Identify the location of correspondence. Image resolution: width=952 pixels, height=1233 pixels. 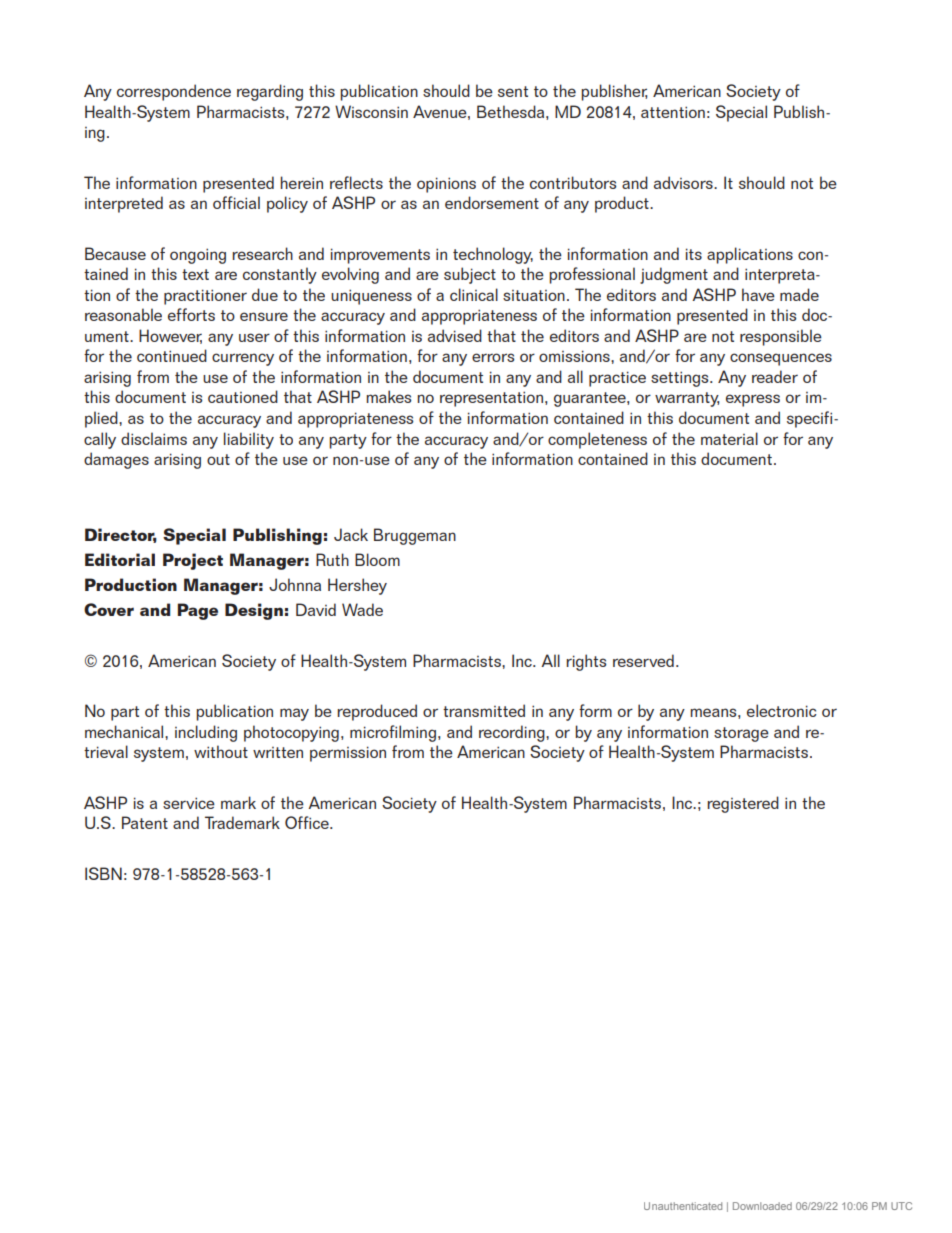
(174, 92).
